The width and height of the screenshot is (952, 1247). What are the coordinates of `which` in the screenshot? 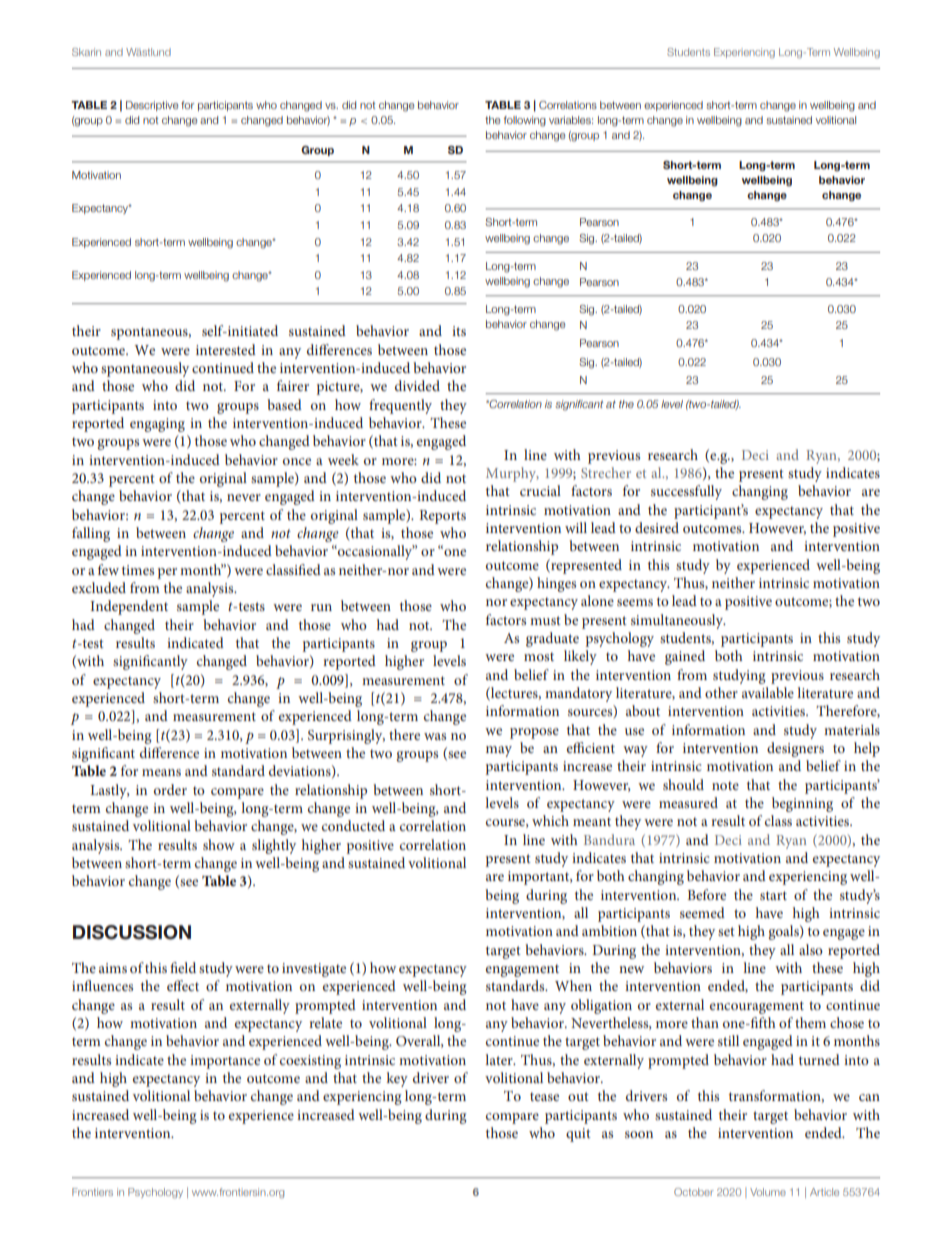 It's located at (550, 820).
